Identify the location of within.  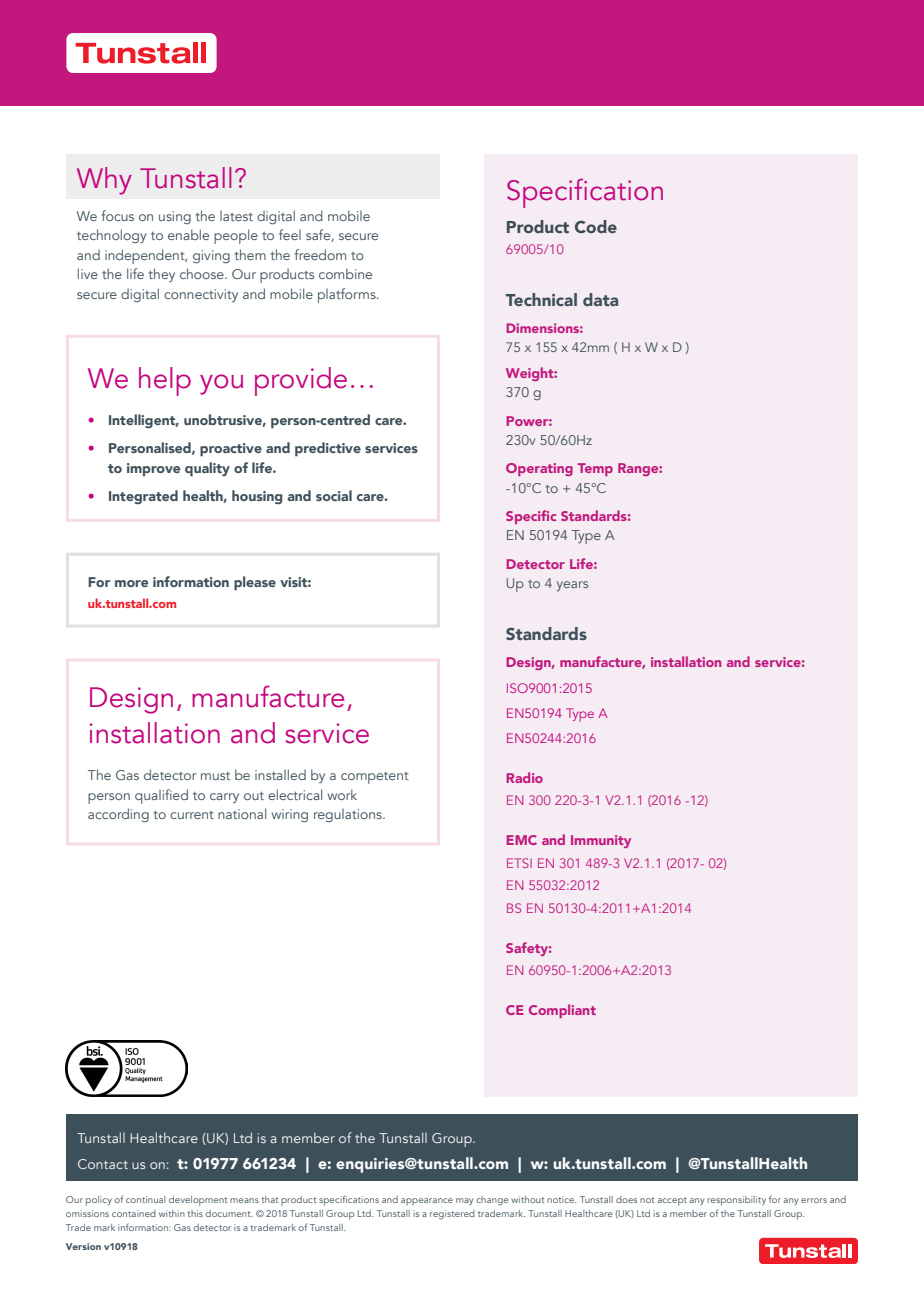
(172, 1213).
